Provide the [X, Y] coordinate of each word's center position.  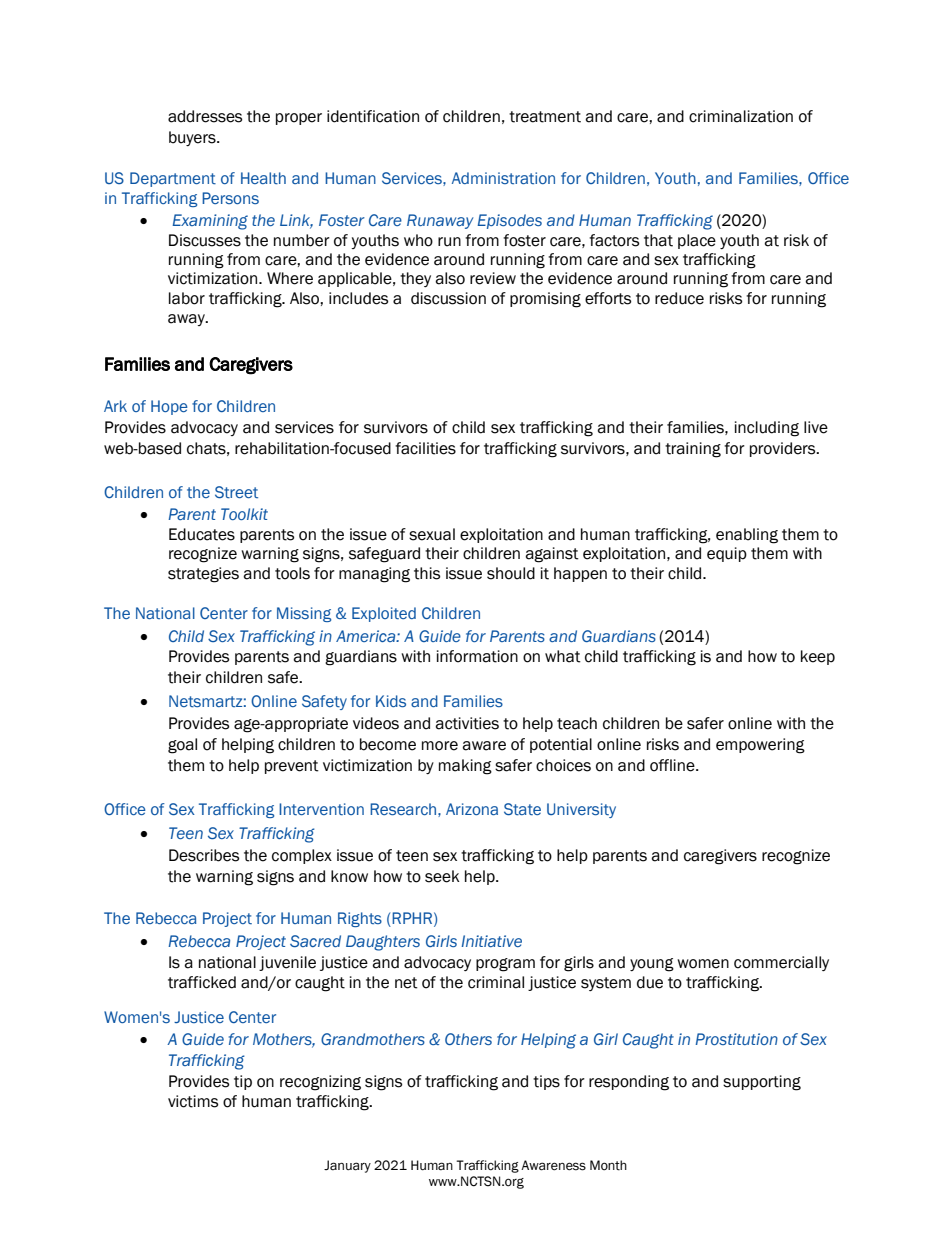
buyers [193, 138]
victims [193, 1101]
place [697, 241]
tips [546, 1082]
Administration [503, 178]
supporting [762, 1083]
